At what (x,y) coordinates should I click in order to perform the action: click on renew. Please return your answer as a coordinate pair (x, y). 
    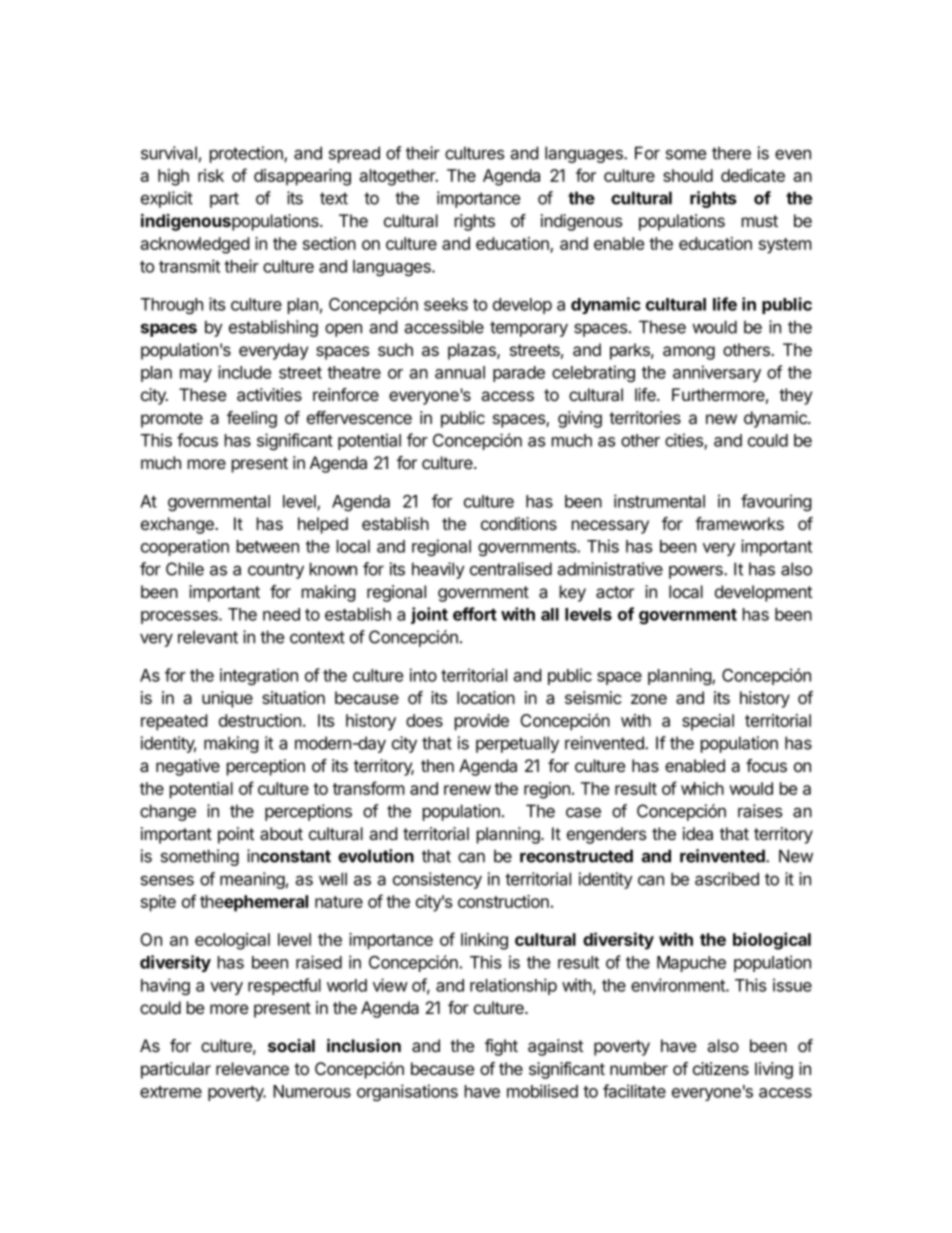
    Looking at the image, I should click on (467, 790).
